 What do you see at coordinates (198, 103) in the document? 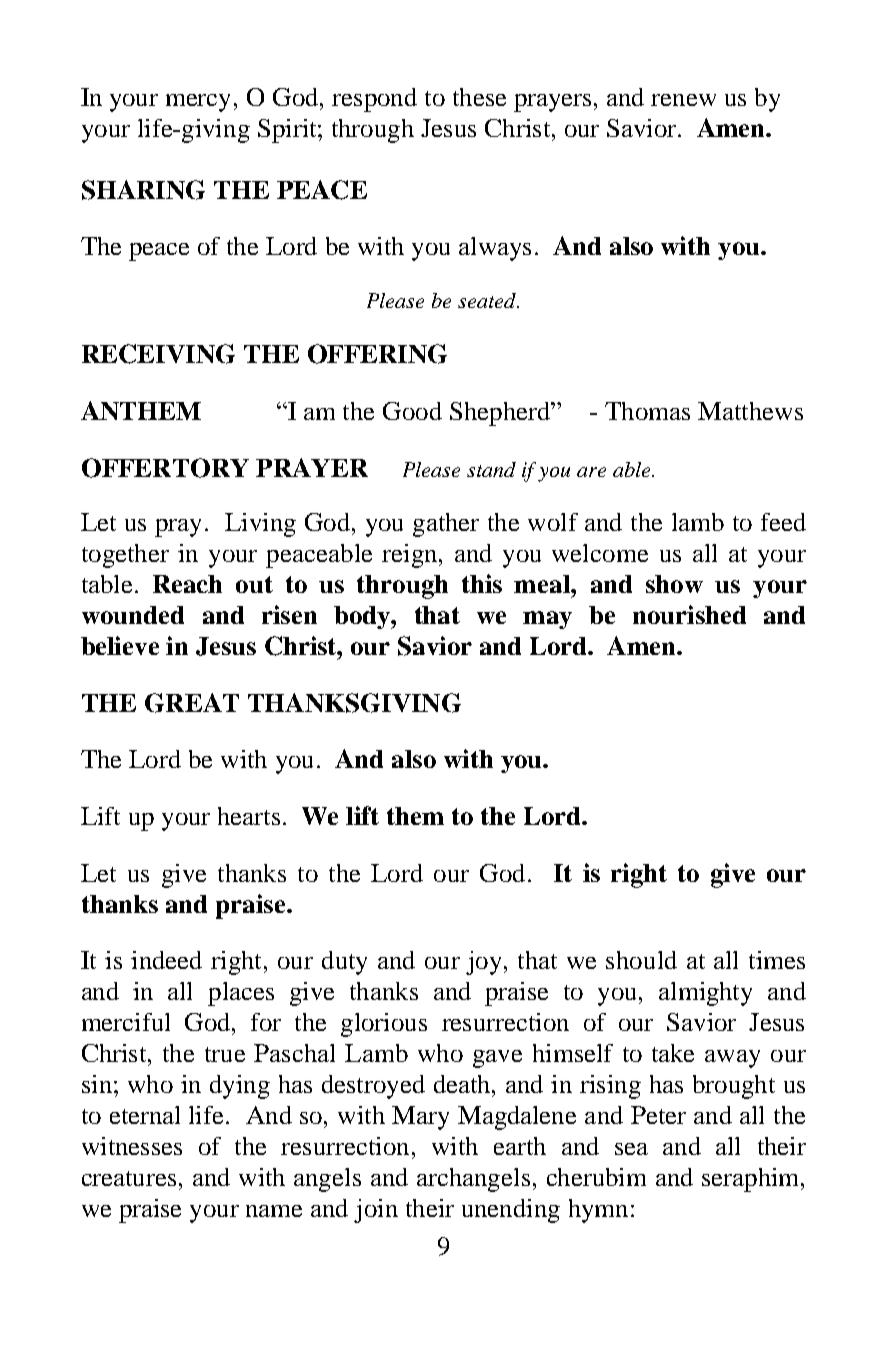
I see `mercy` at bounding box center [198, 103].
